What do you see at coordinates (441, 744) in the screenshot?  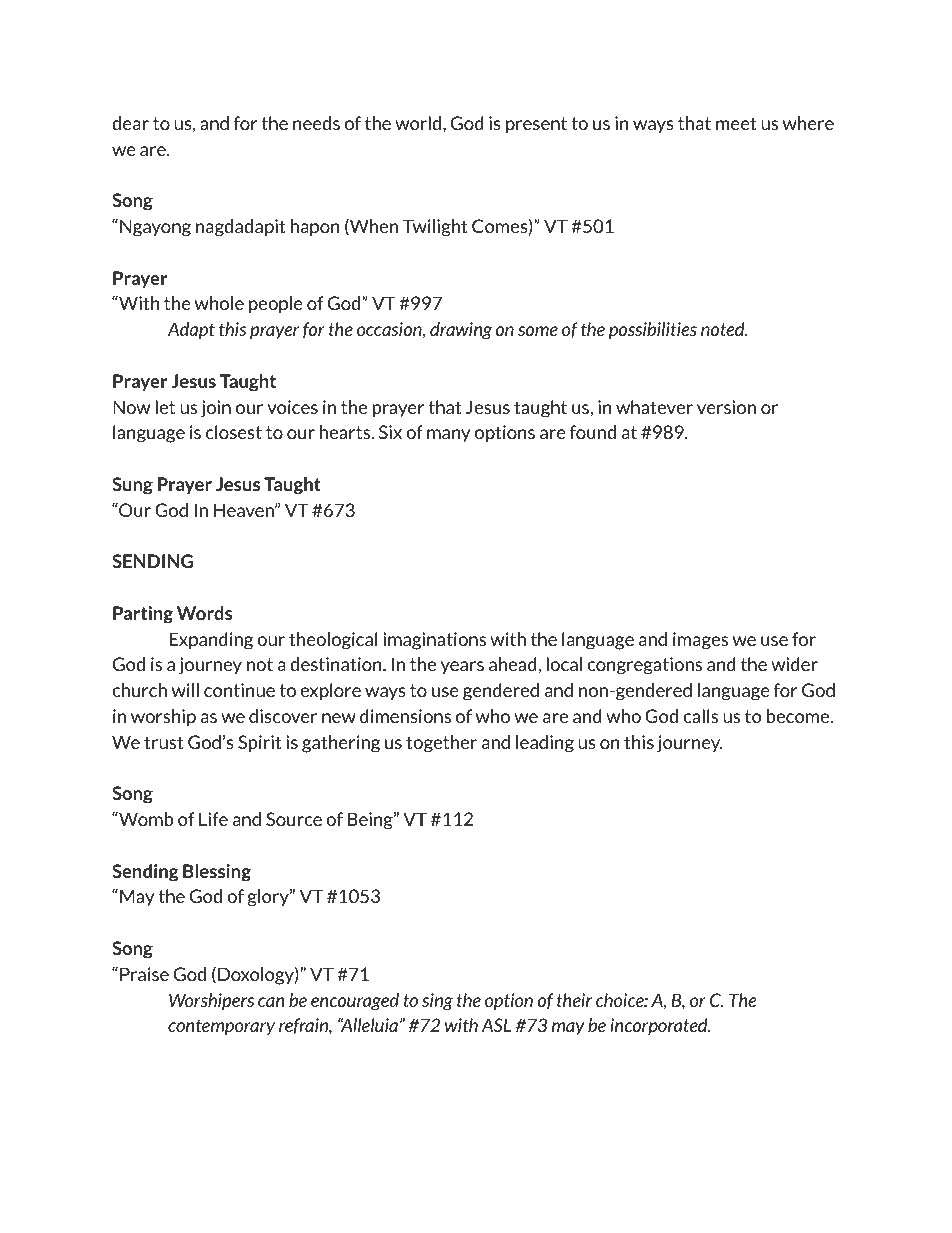 I see `together` at bounding box center [441, 744].
